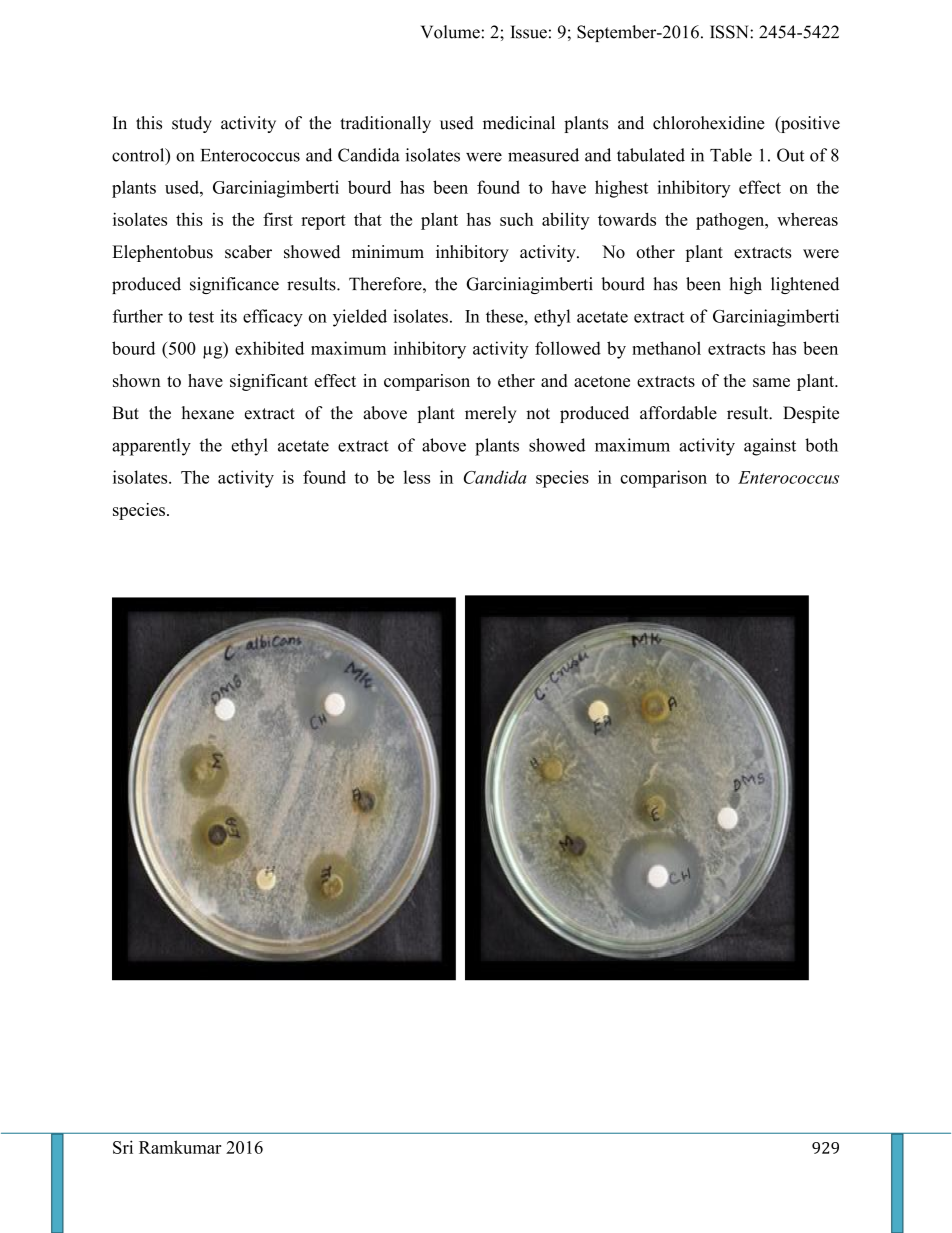  I want to click on against, so click(770, 447).
